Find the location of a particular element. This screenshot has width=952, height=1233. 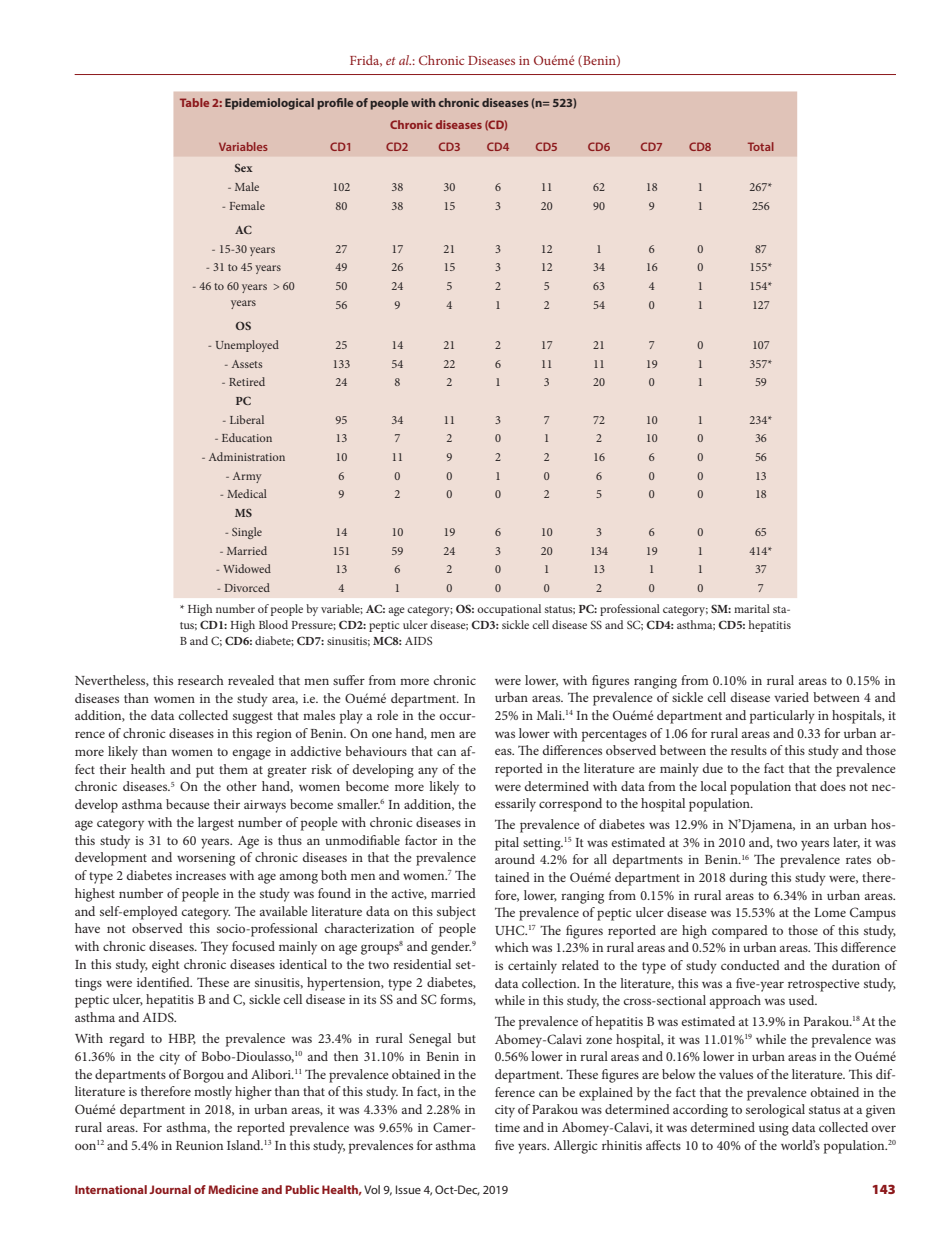

increases is located at coordinates (201, 875).
